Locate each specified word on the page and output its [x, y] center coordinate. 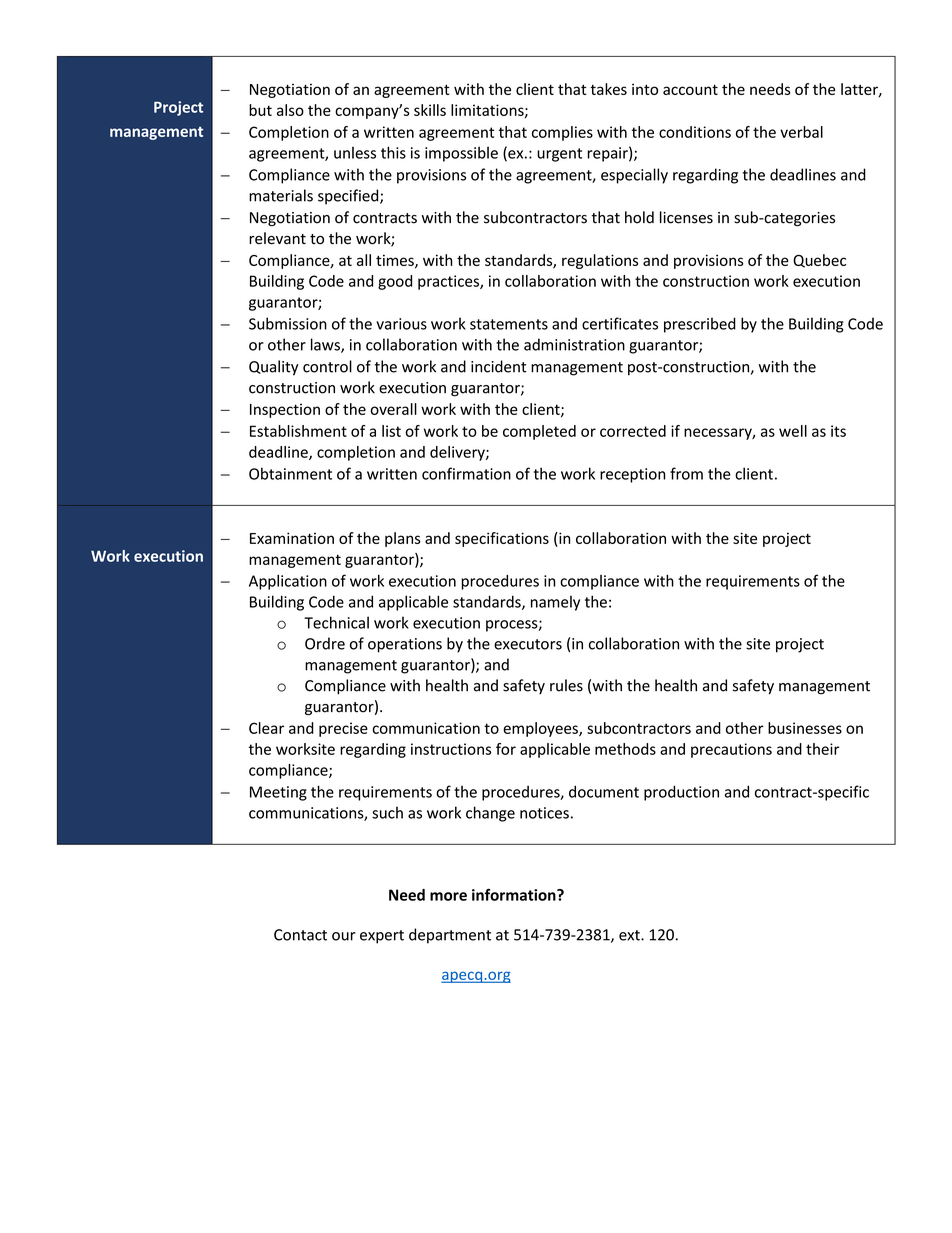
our [344, 936]
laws [326, 345]
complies [562, 133]
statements [509, 324]
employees [541, 729]
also [290, 110]
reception [632, 475]
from [686, 473]
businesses [805, 728]
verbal [801, 132]
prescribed [700, 325]
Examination [292, 538]
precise [343, 729]
